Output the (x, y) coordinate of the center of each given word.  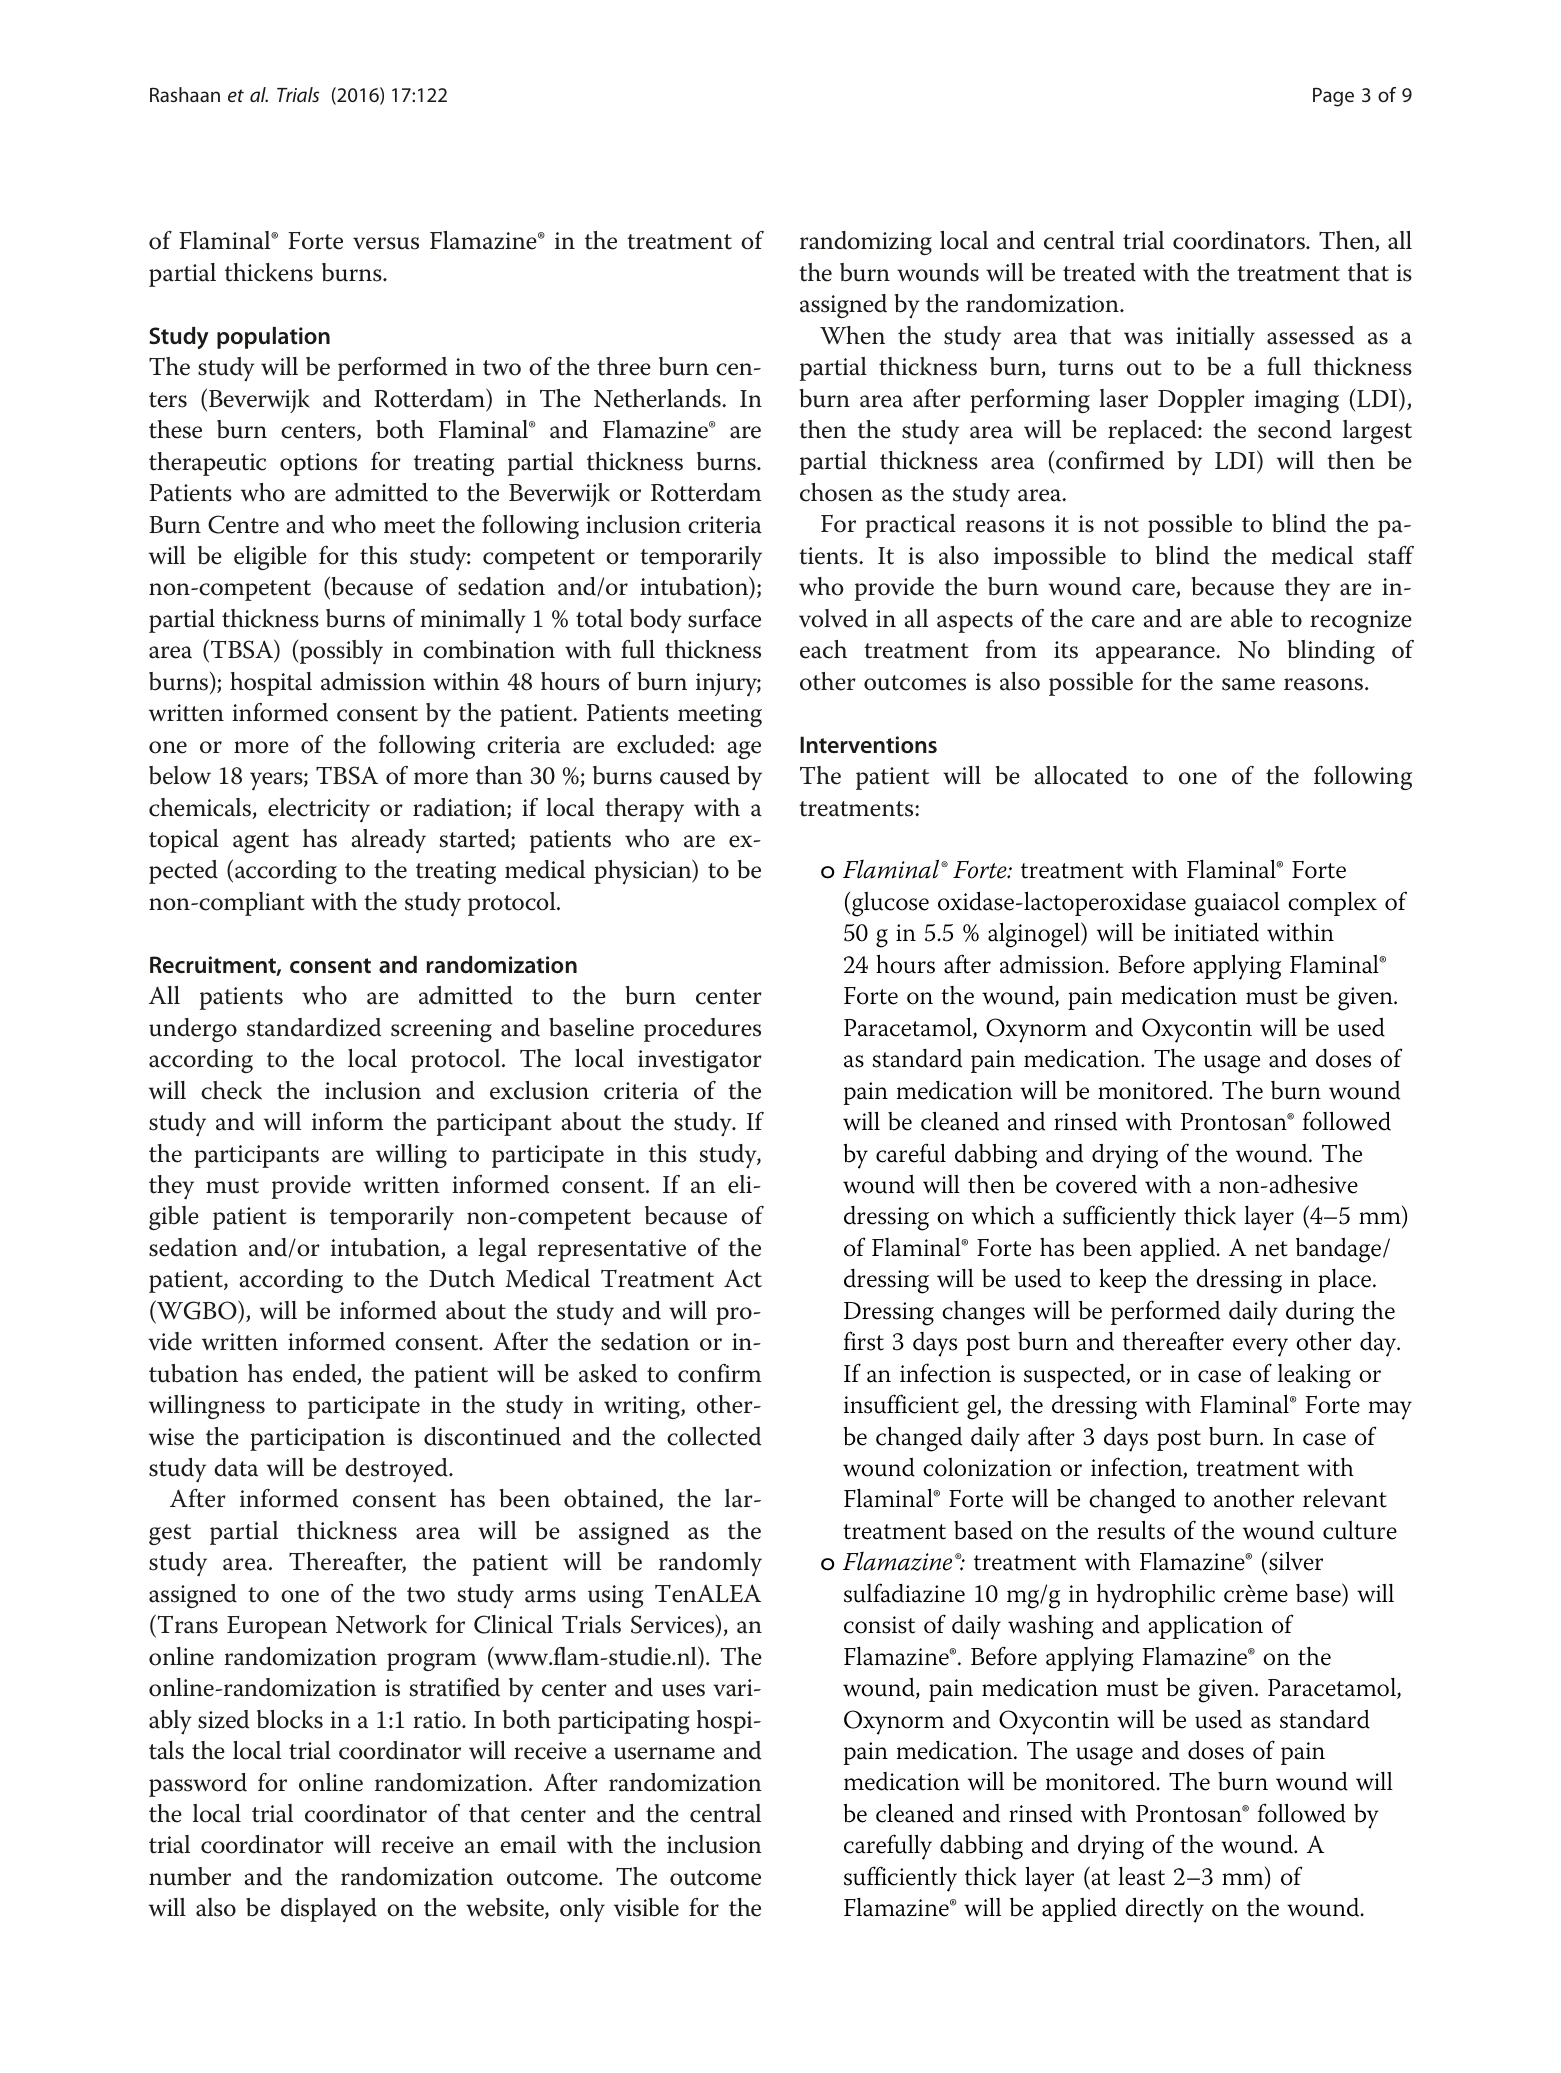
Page (1333, 97)
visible (646, 1907)
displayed (329, 1910)
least (1141, 1876)
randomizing (866, 243)
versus (386, 243)
